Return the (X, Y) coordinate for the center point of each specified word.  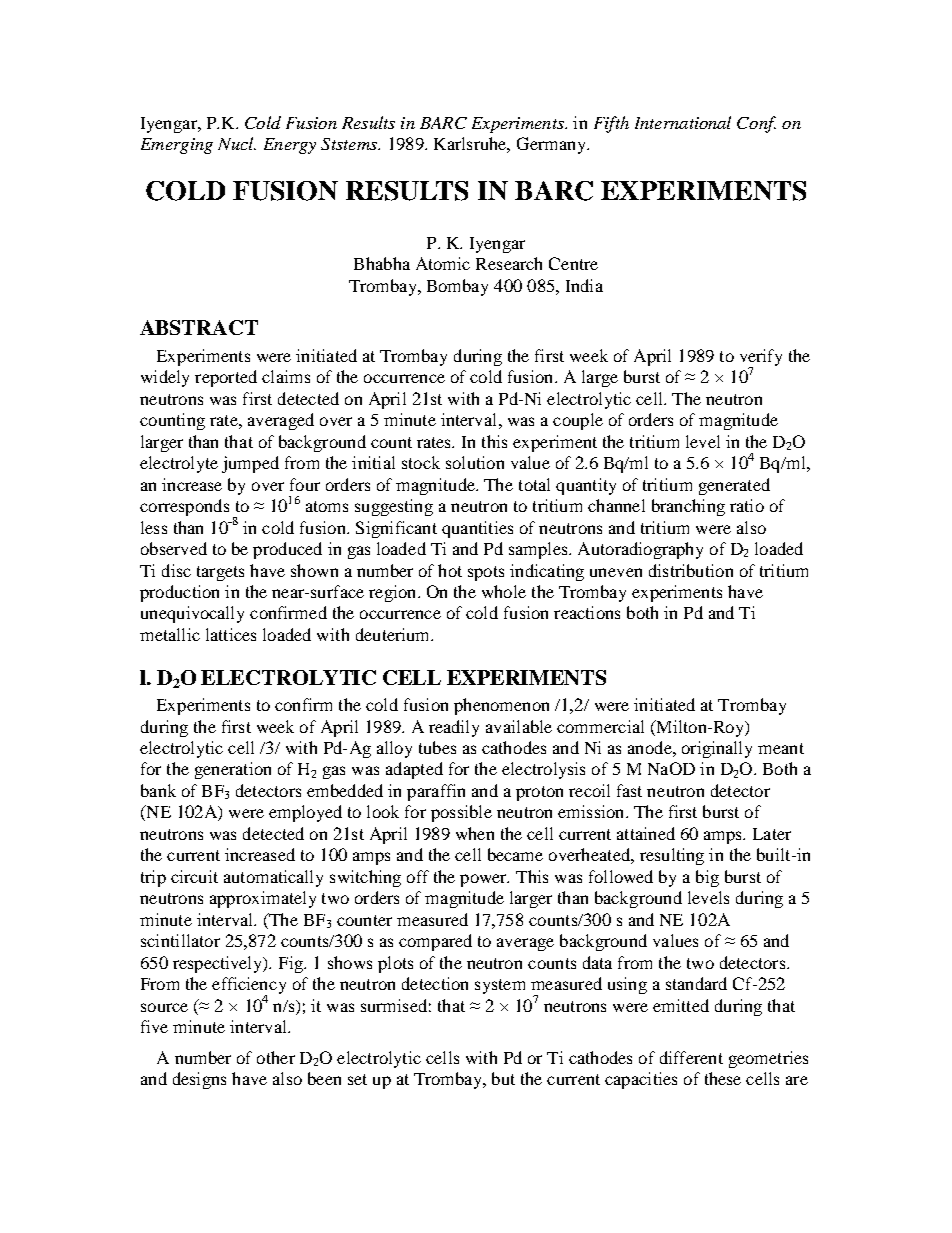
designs (199, 1080)
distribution (691, 570)
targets (220, 573)
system (500, 986)
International (683, 122)
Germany (552, 145)
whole (504, 591)
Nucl (237, 143)
